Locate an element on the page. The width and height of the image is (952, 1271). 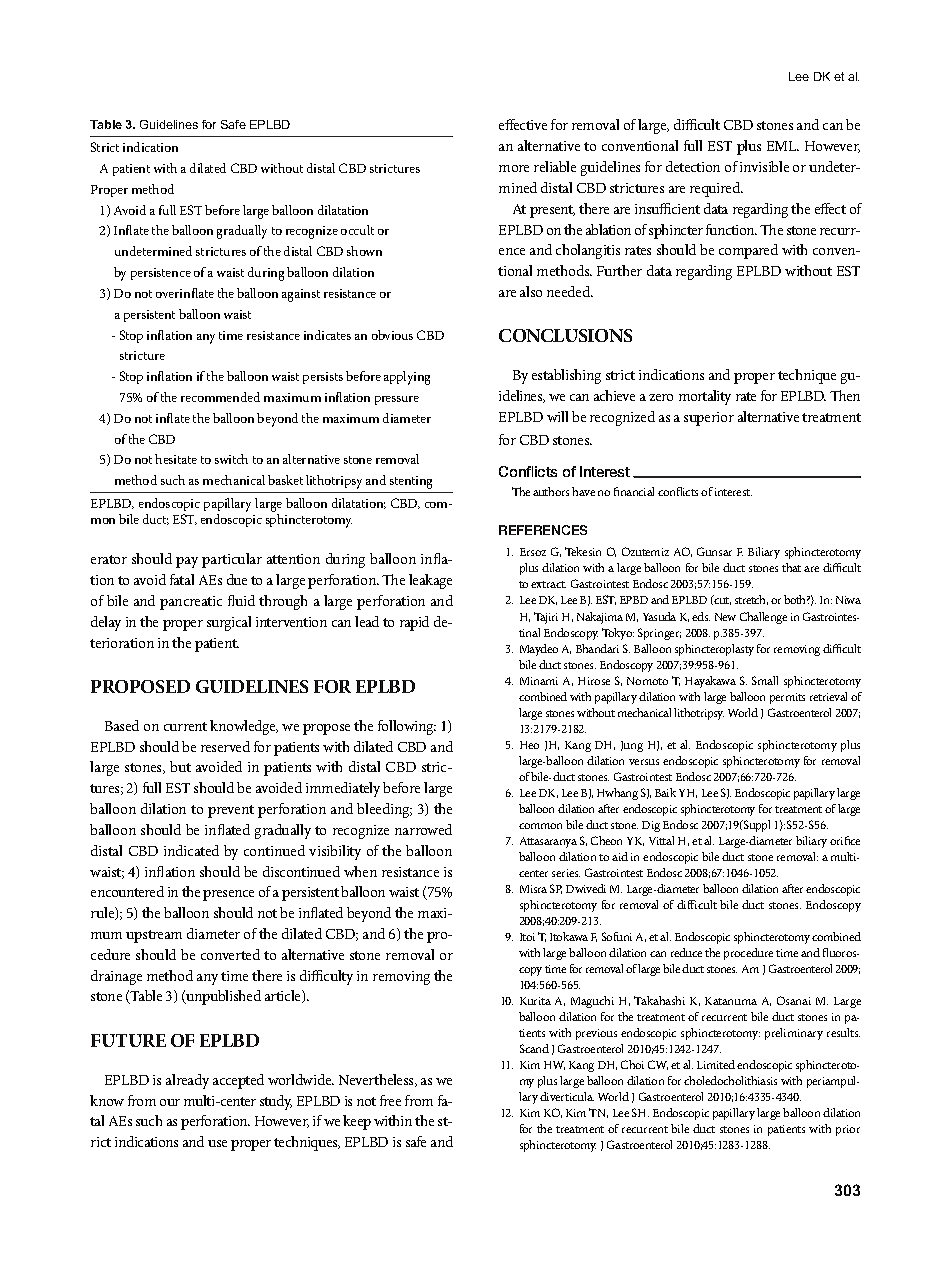
occult is located at coordinates (357, 230).
